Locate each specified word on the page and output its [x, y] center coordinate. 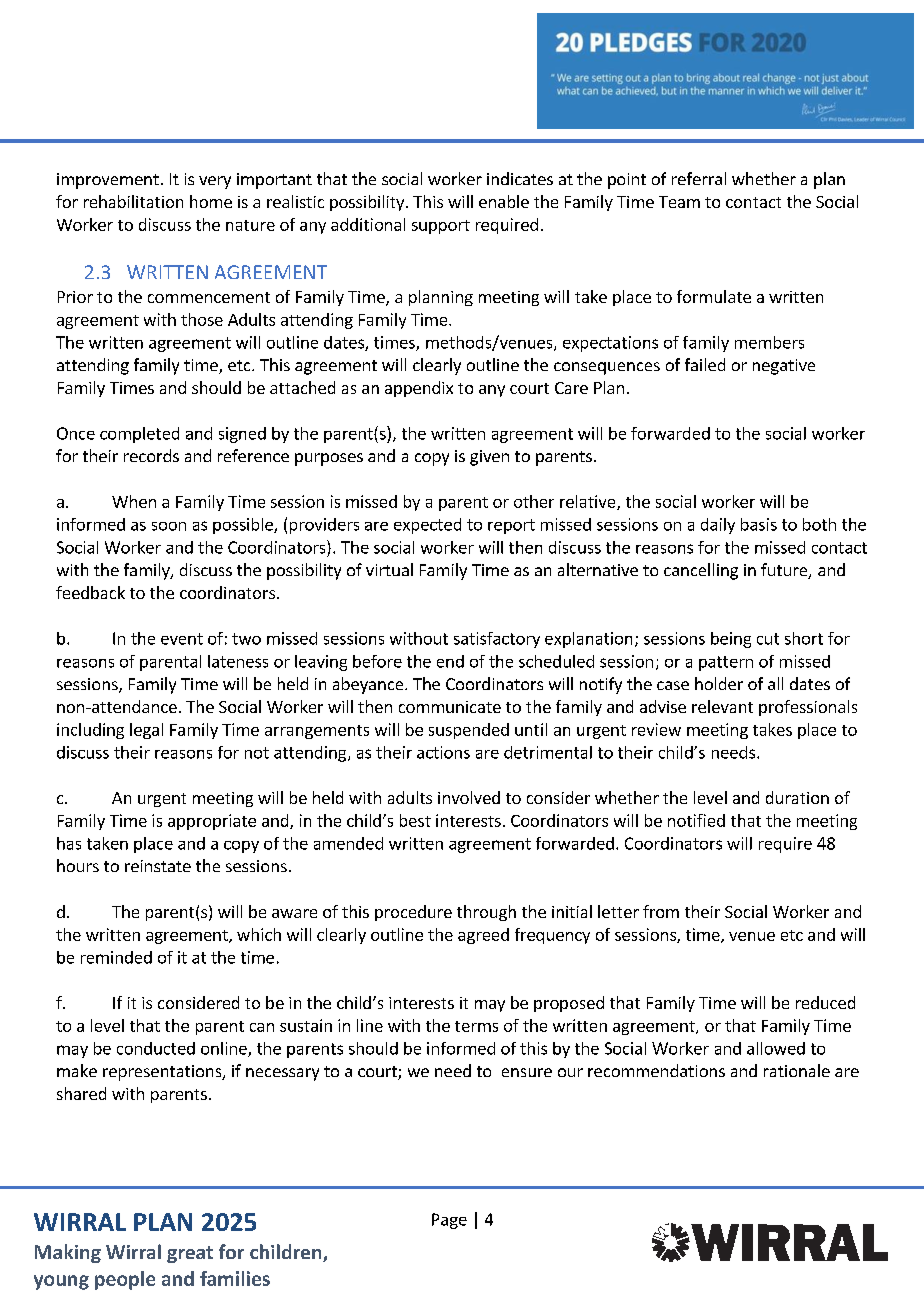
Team [679, 202]
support [441, 227]
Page [449, 1221]
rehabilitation [133, 201]
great [190, 1254]
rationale [797, 1070]
